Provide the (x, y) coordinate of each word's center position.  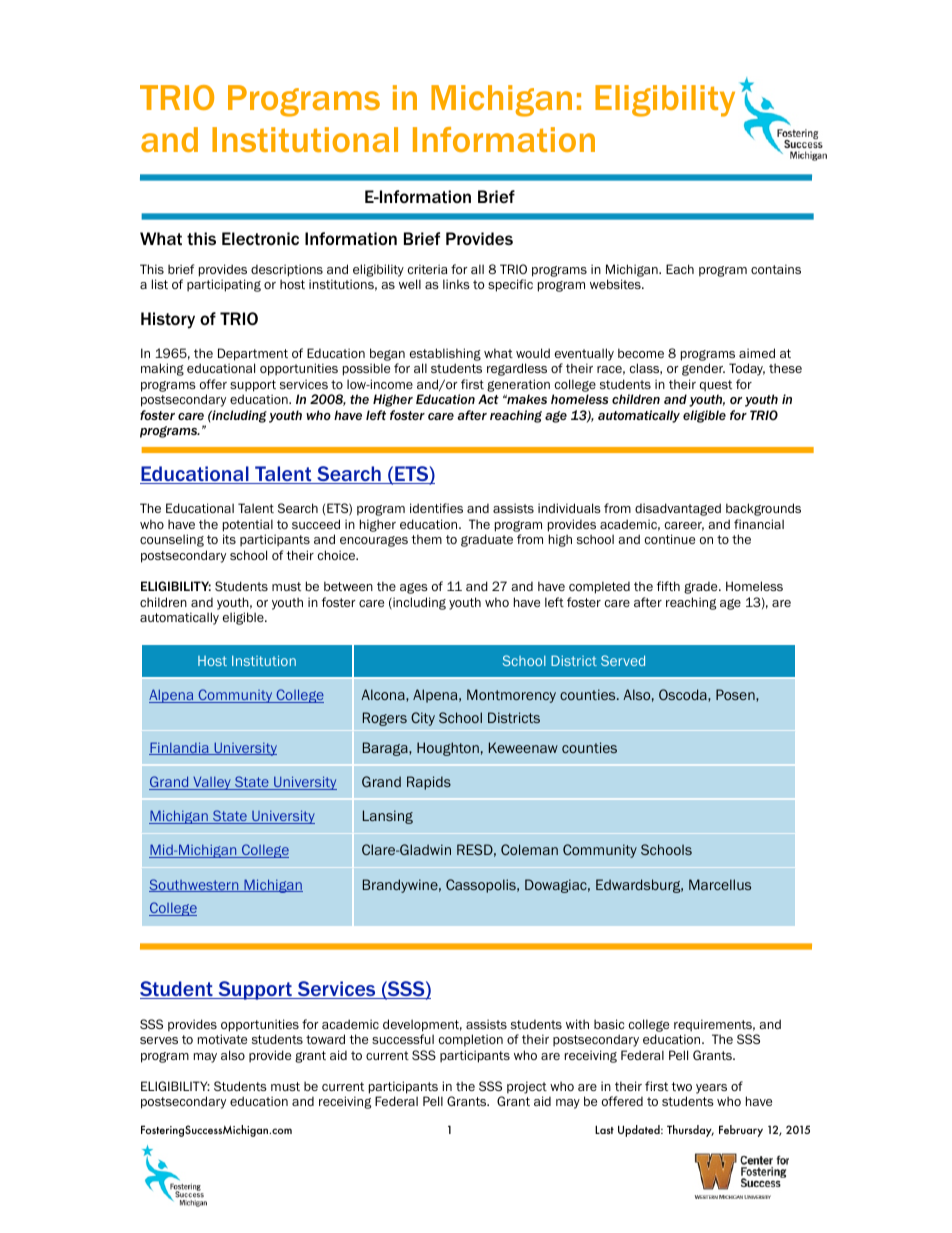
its (229, 539)
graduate (487, 540)
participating (224, 285)
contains (776, 269)
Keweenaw (523, 747)
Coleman (529, 849)
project (527, 1087)
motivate (222, 1039)
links (456, 284)
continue (670, 539)
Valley (212, 783)
